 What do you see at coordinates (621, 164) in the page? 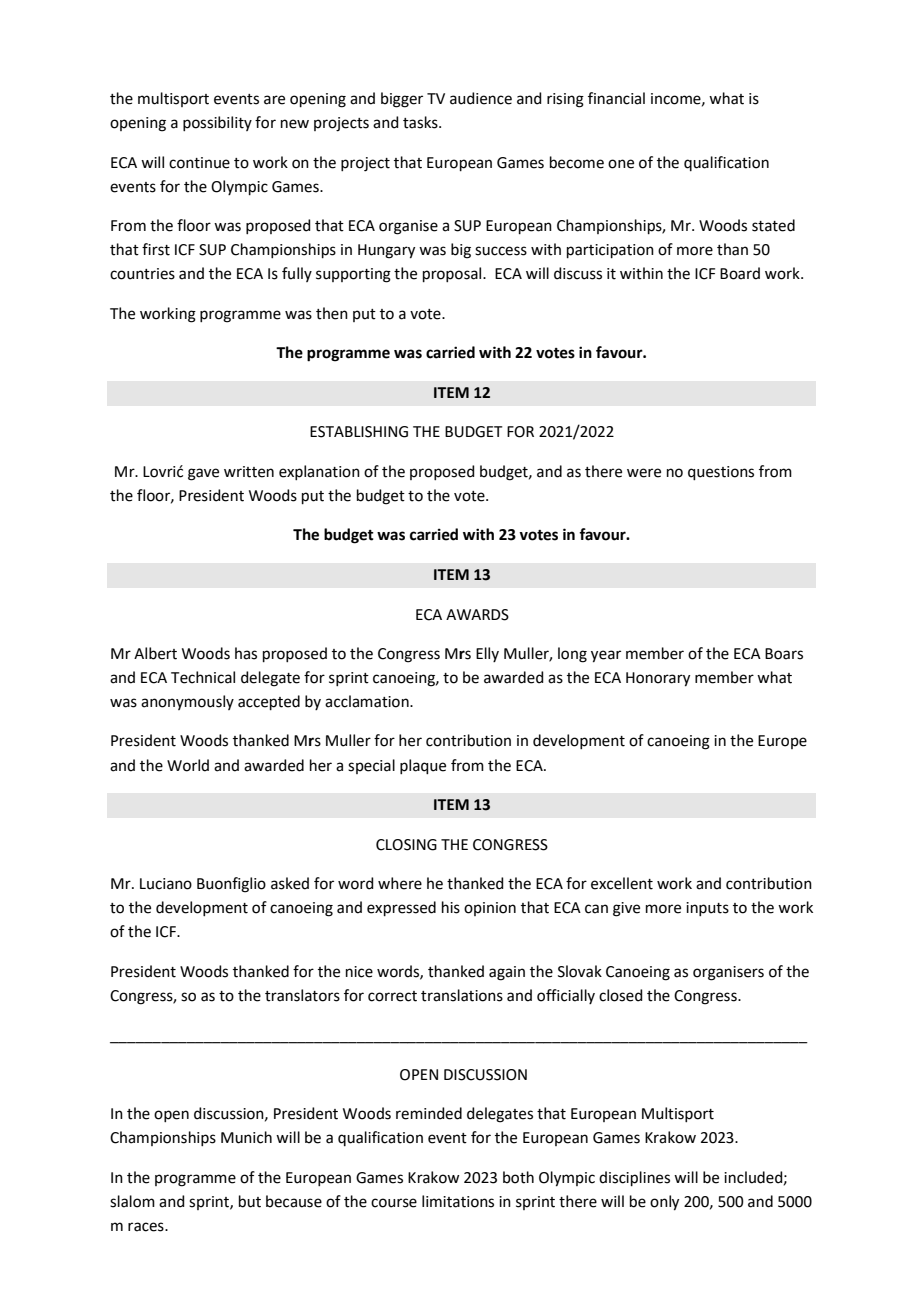
I see `one` at bounding box center [621, 164].
